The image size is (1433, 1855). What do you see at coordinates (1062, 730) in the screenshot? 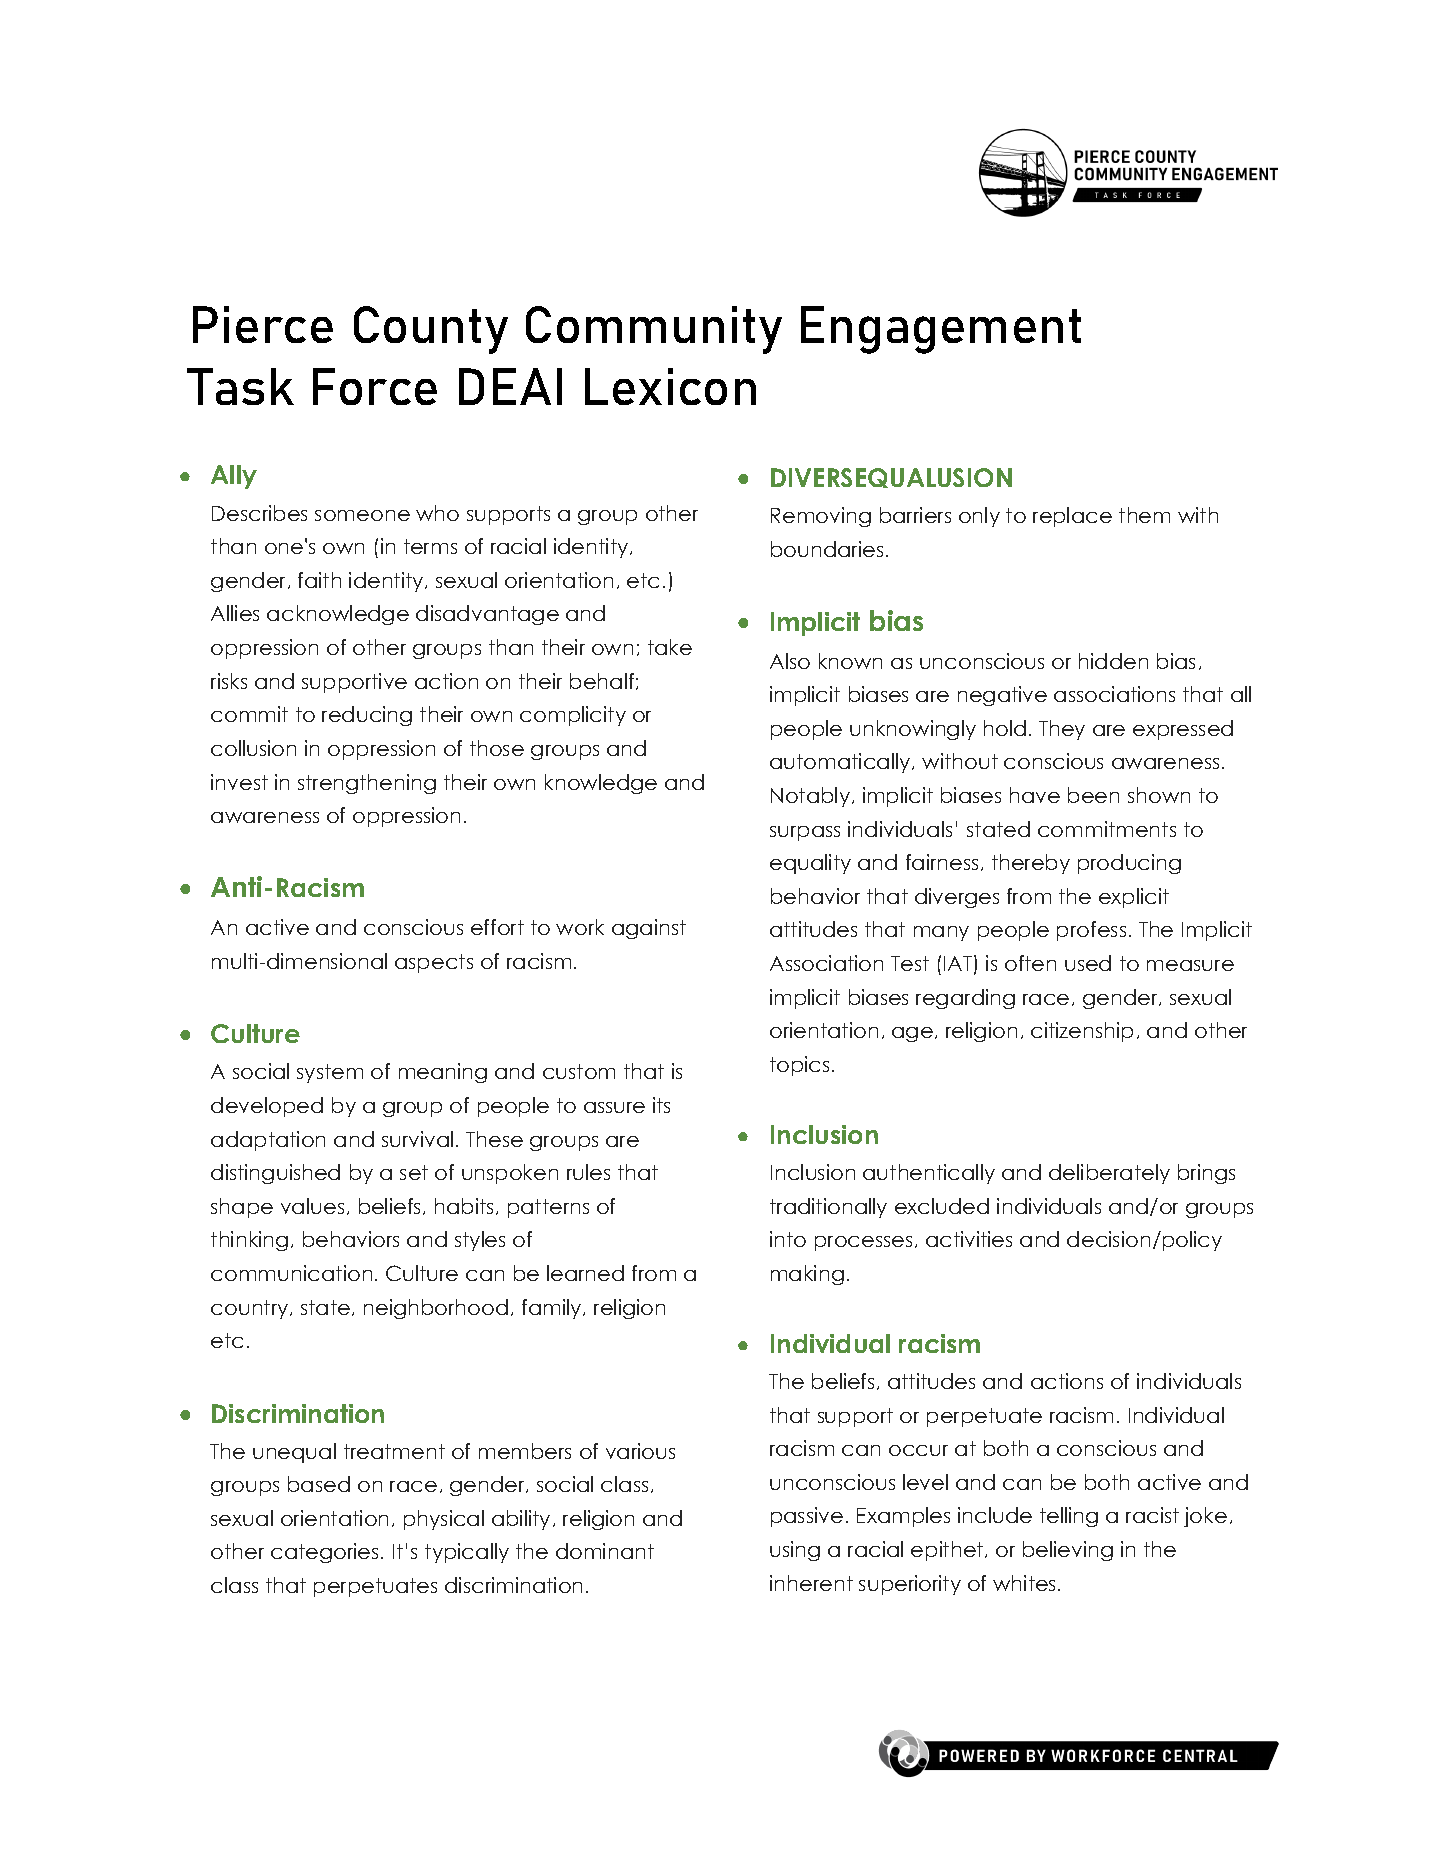
I see `They` at bounding box center [1062, 730].
